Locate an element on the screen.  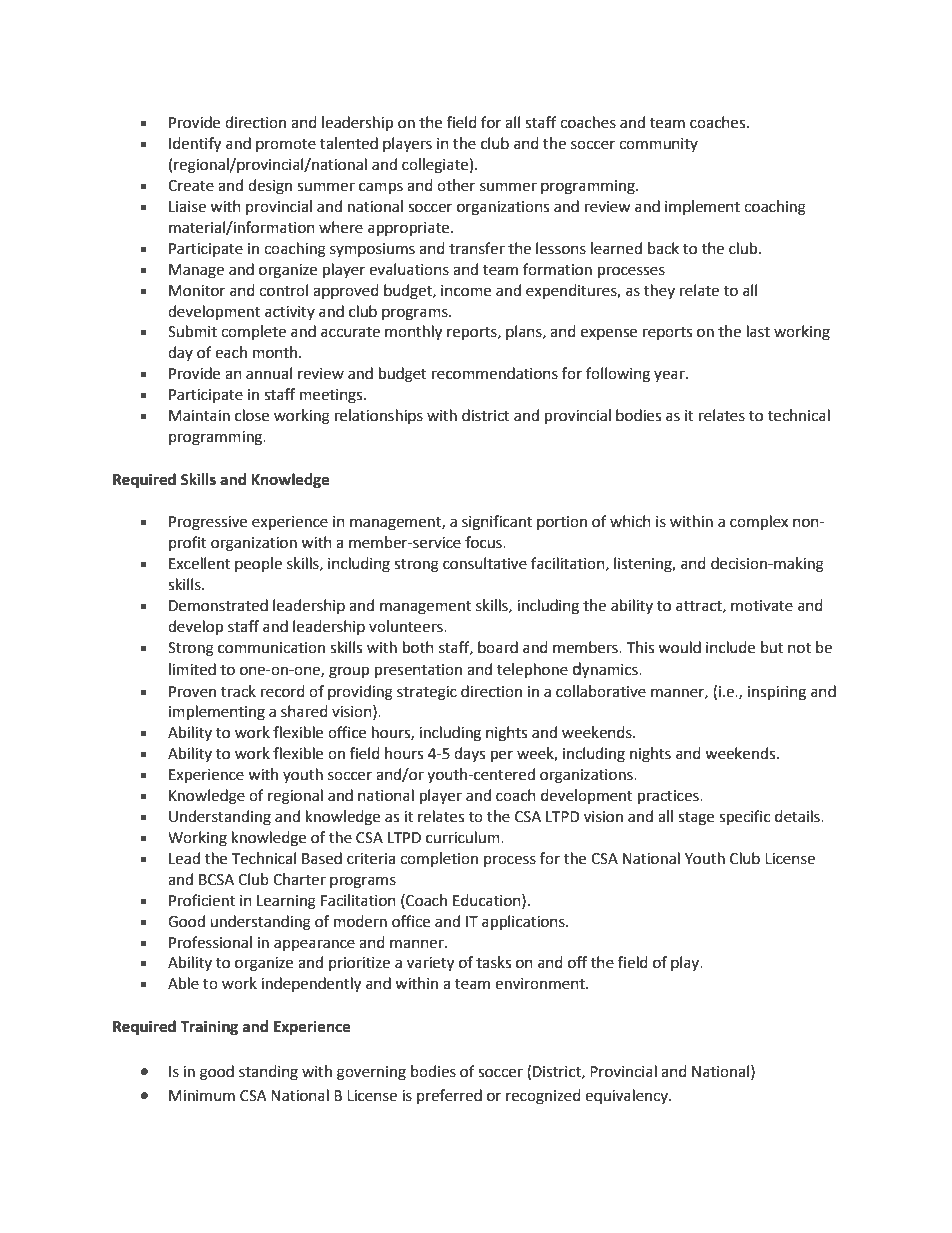
Charter is located at coordinates (299, 879).
